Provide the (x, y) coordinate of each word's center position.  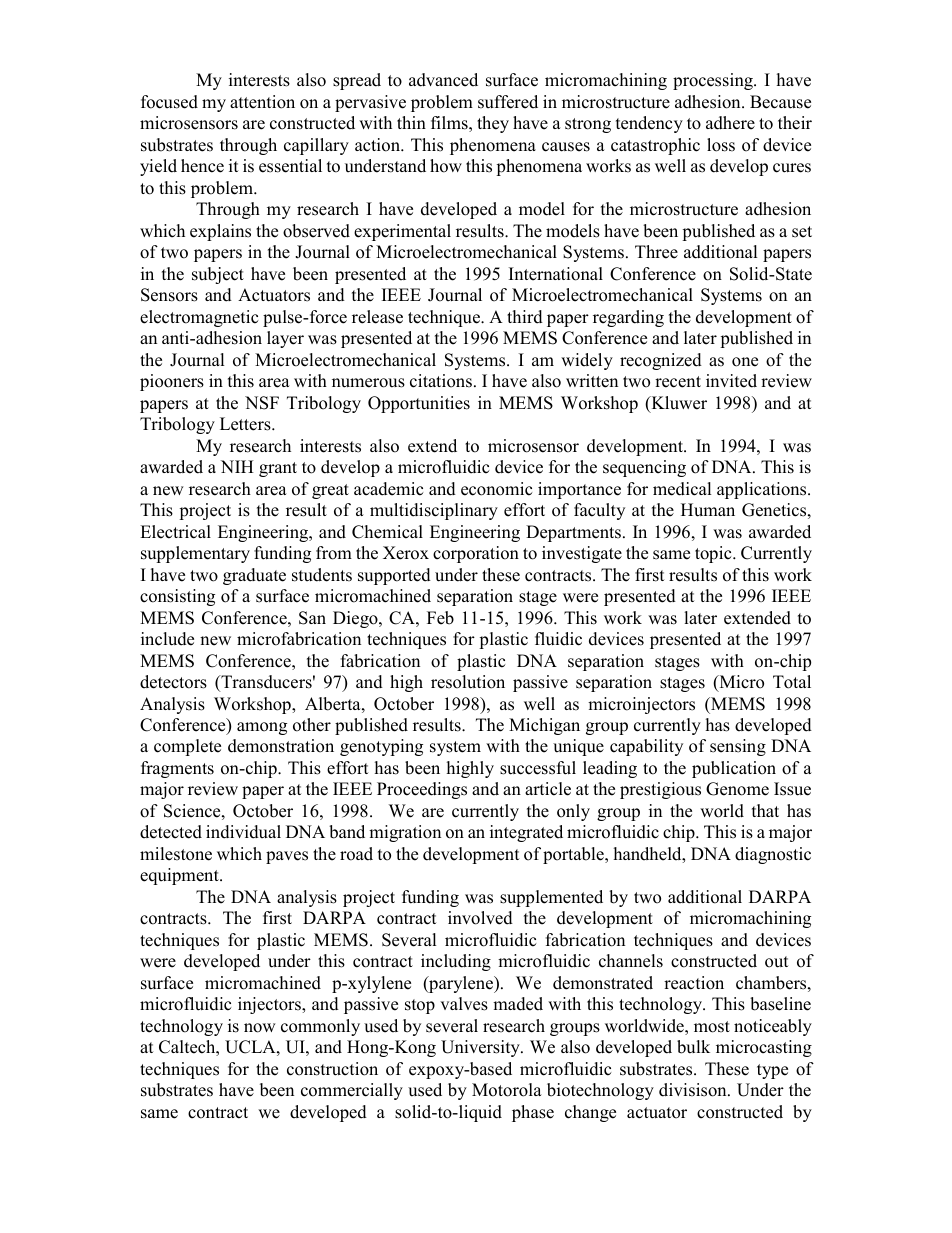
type (772, 1071)
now (260, 1028)
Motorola (507, 1090)
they (493, 124)
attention (262, 102)
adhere (730, 123)
